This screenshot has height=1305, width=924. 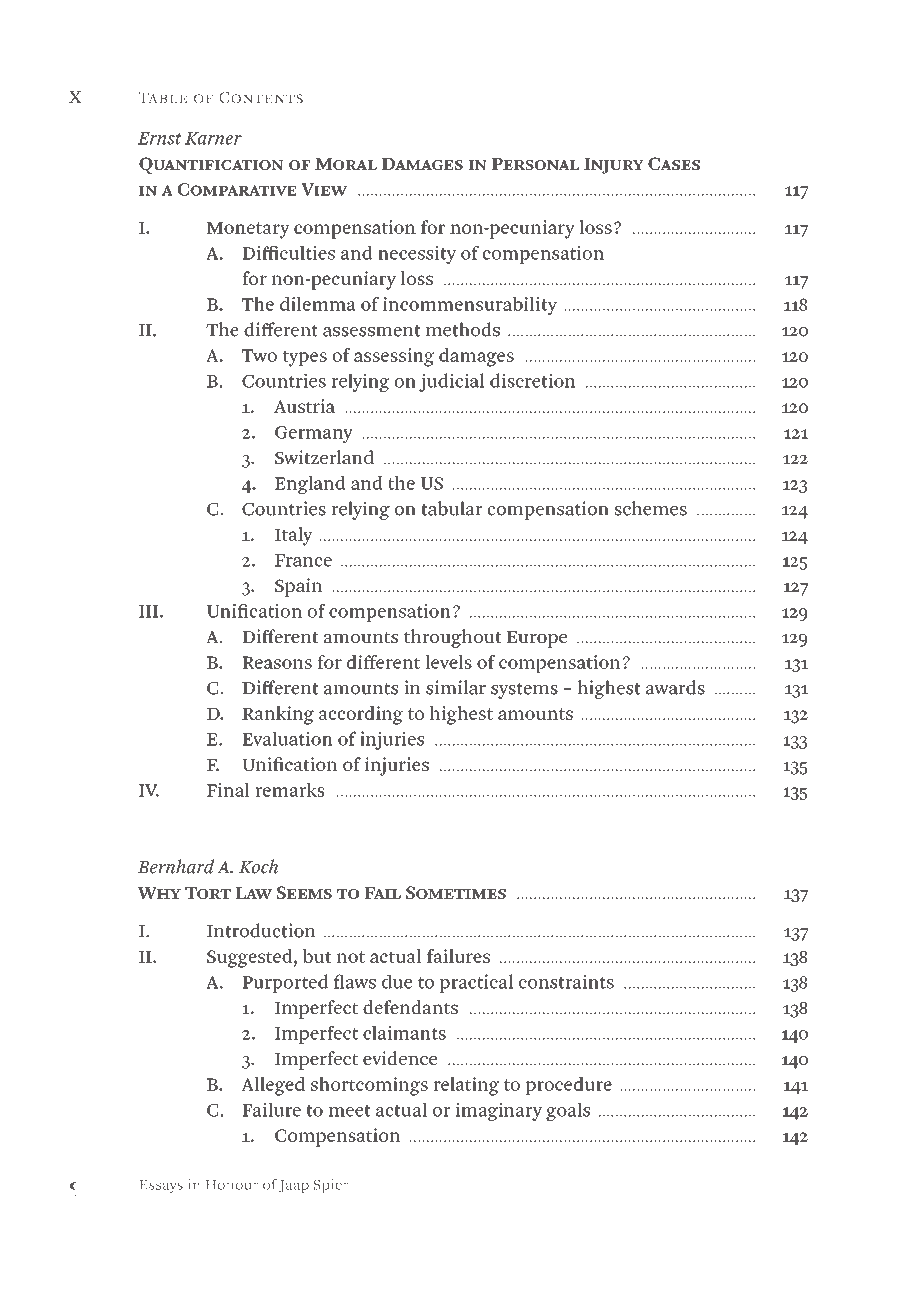 What do you see at coordinates (211, 165) in the screenshot?
I see `Quantification` at bounding box center [211, 165].
